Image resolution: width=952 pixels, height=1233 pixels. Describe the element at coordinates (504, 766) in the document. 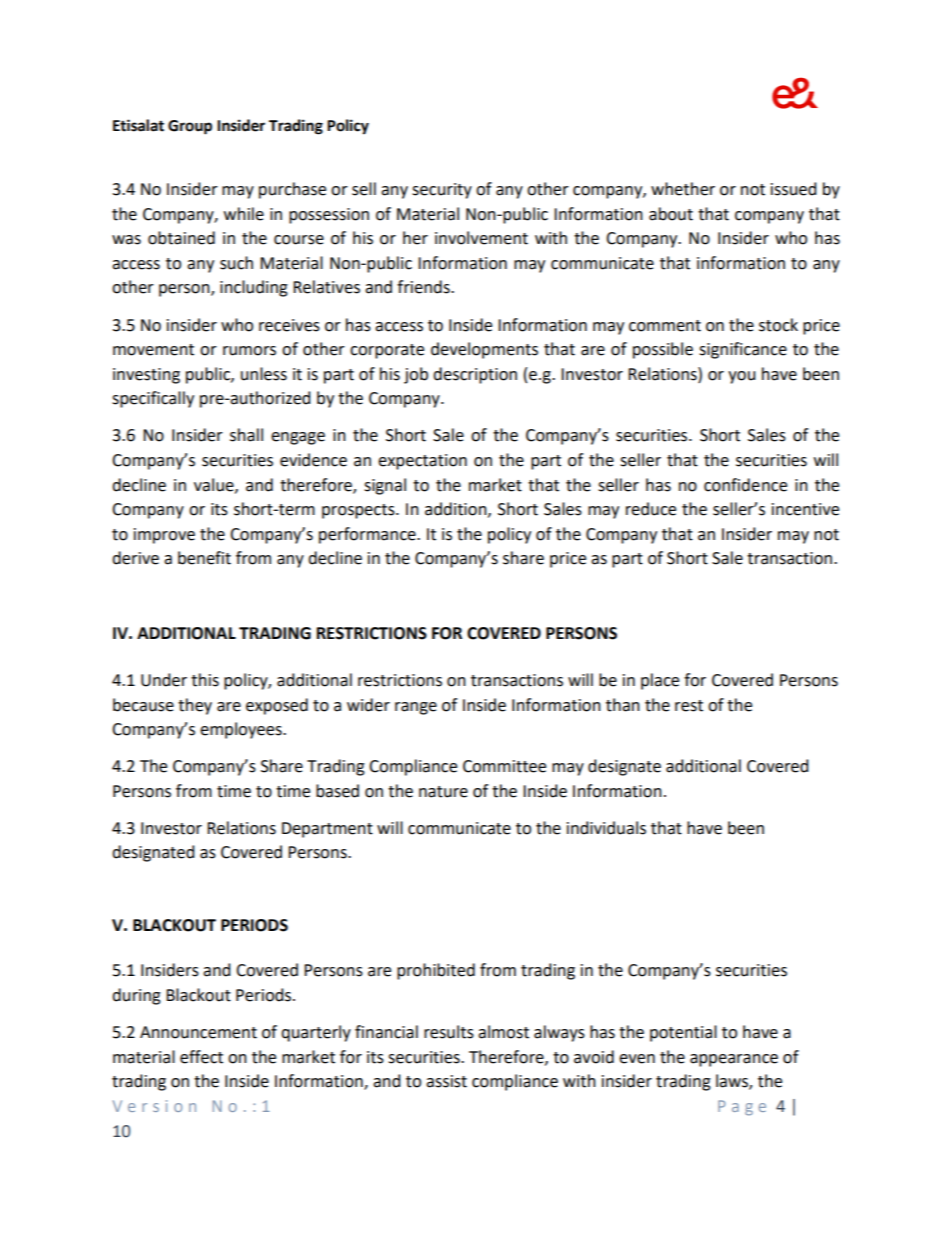

I see `Committee` at that location.
